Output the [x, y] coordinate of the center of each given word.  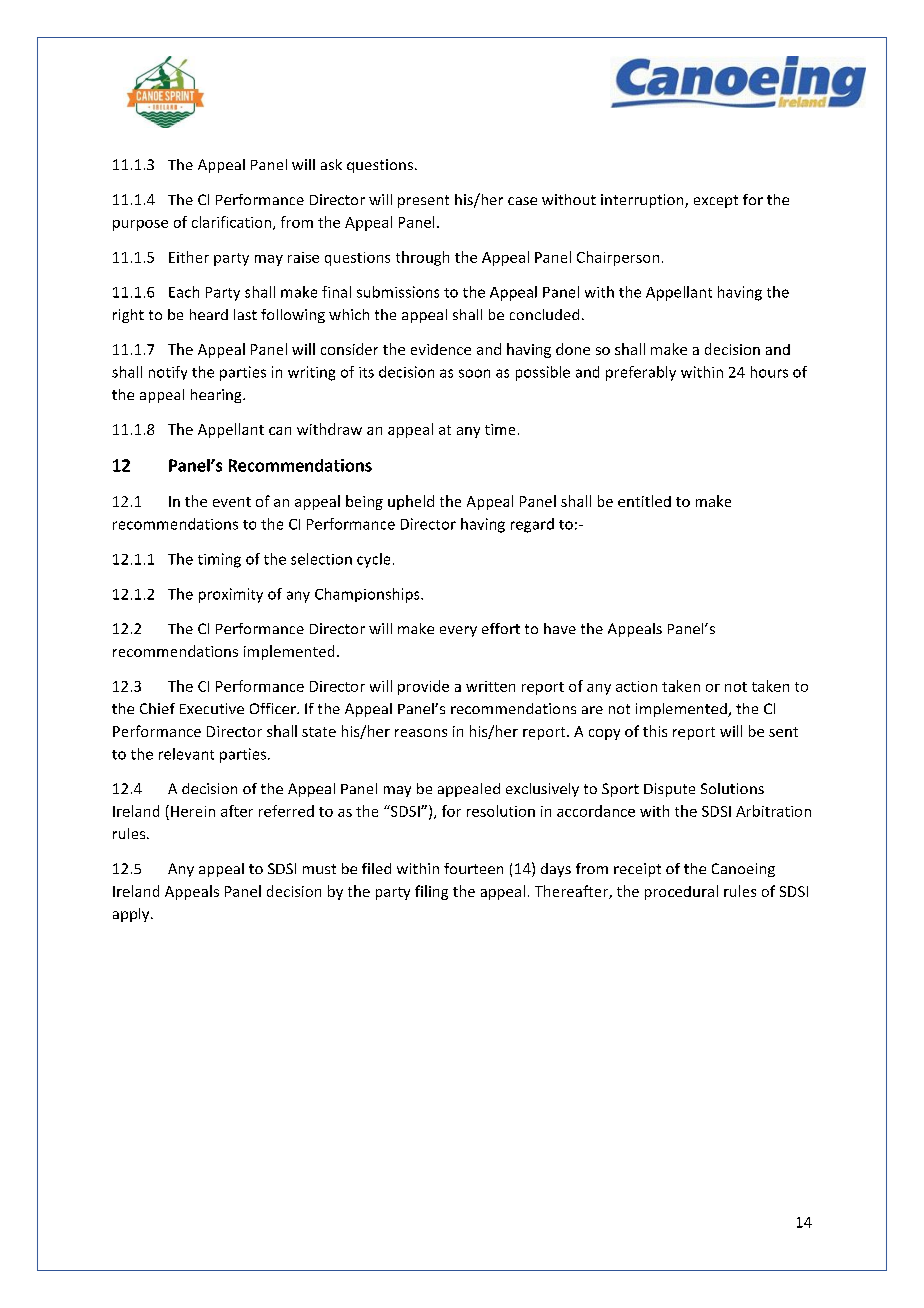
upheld [411, 502]
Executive [212, 708]
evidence [441, 349]
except [716, 201]
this [655, 731]
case [522, 201]
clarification [233, 223]
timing [219, 560]
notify [168, 373]
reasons [421, 733]
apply [132, 915]
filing [431, 892]
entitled [644, 501]
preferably [641, 373]
